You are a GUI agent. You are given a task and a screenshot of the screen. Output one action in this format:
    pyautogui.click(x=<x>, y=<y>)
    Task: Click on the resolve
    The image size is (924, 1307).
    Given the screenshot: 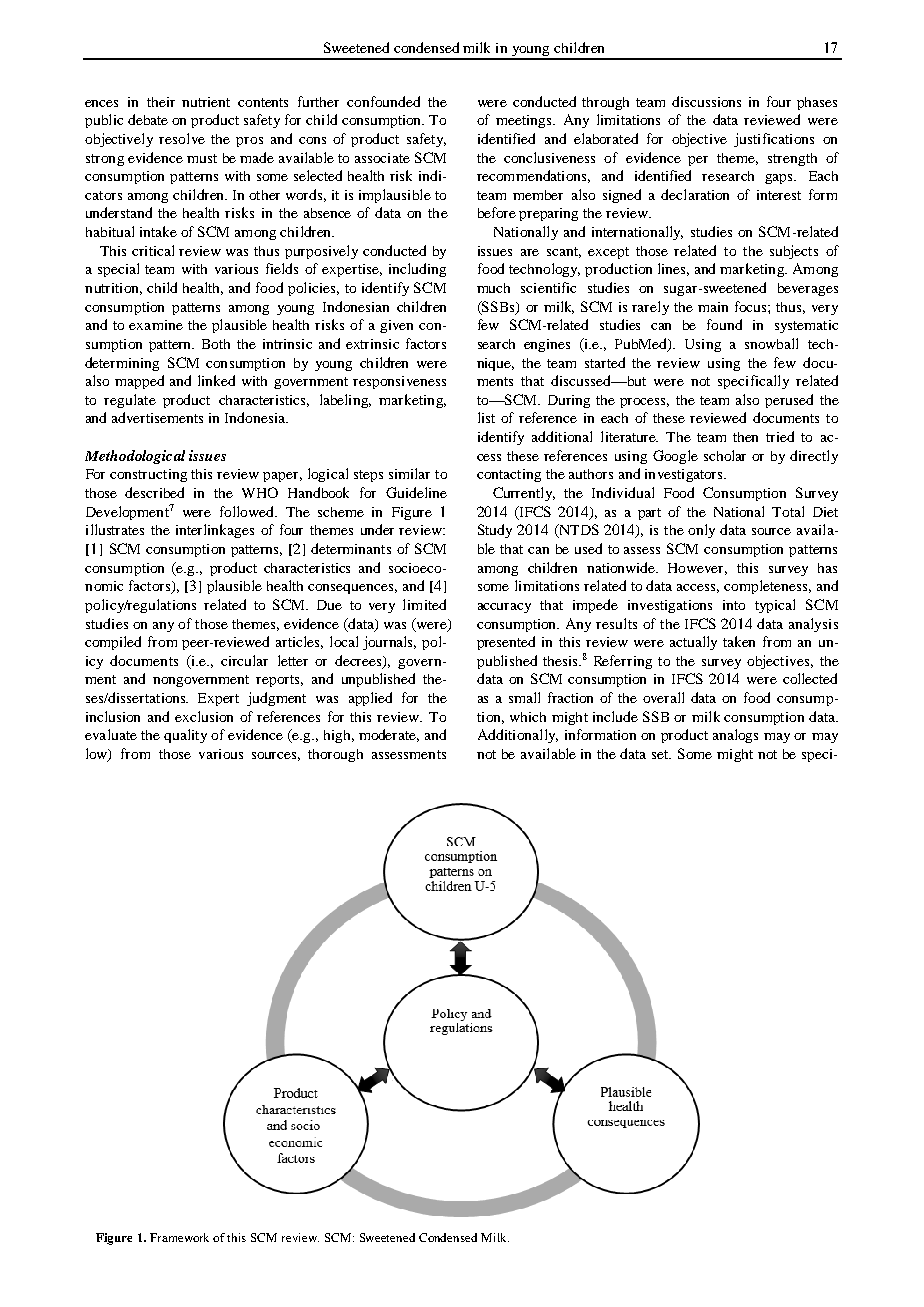 What is the action you would take?
    pyautogui.click(x=182, y=138)
